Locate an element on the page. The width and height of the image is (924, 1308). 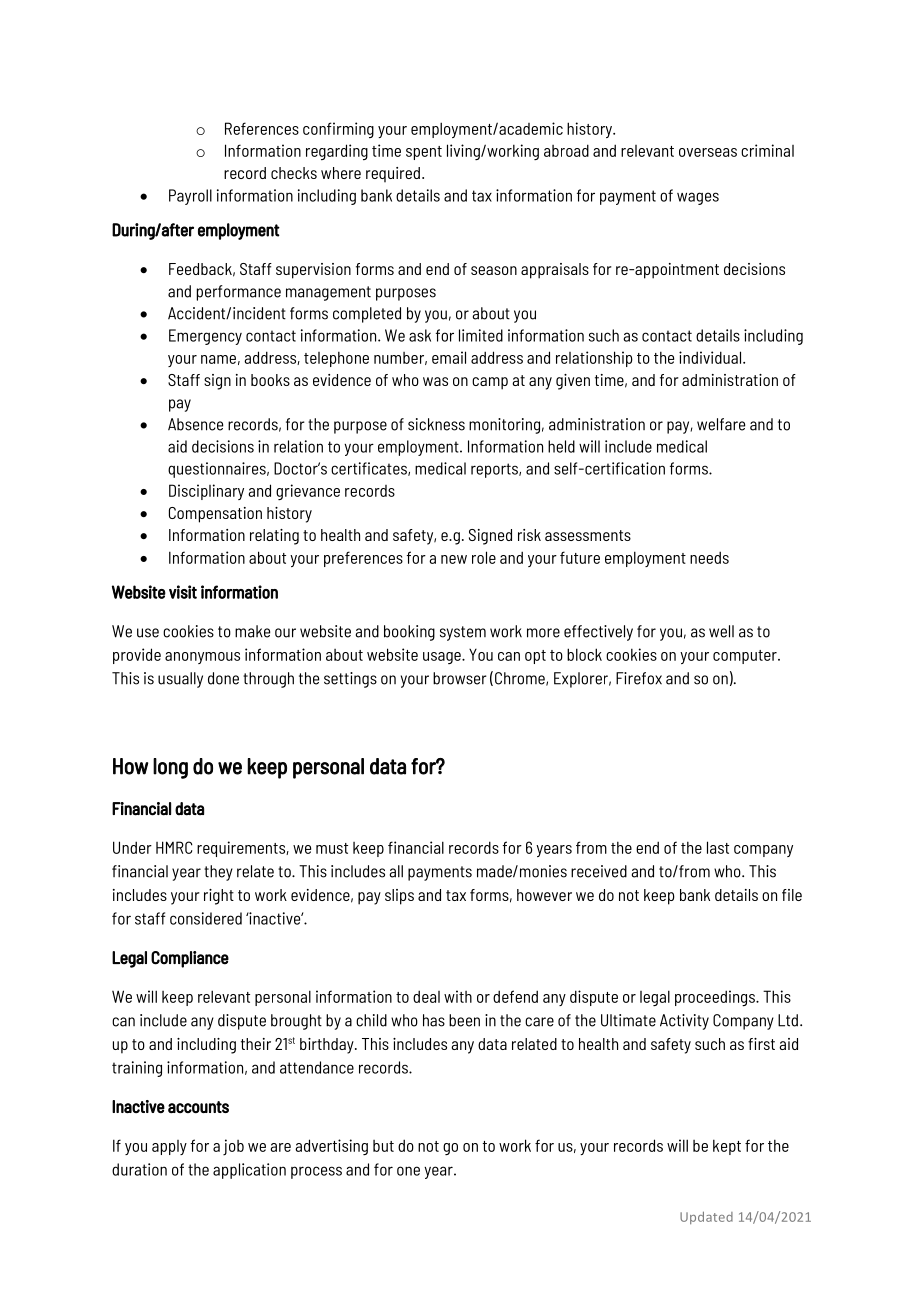
Payroll is located at coordinates (190, 197).
